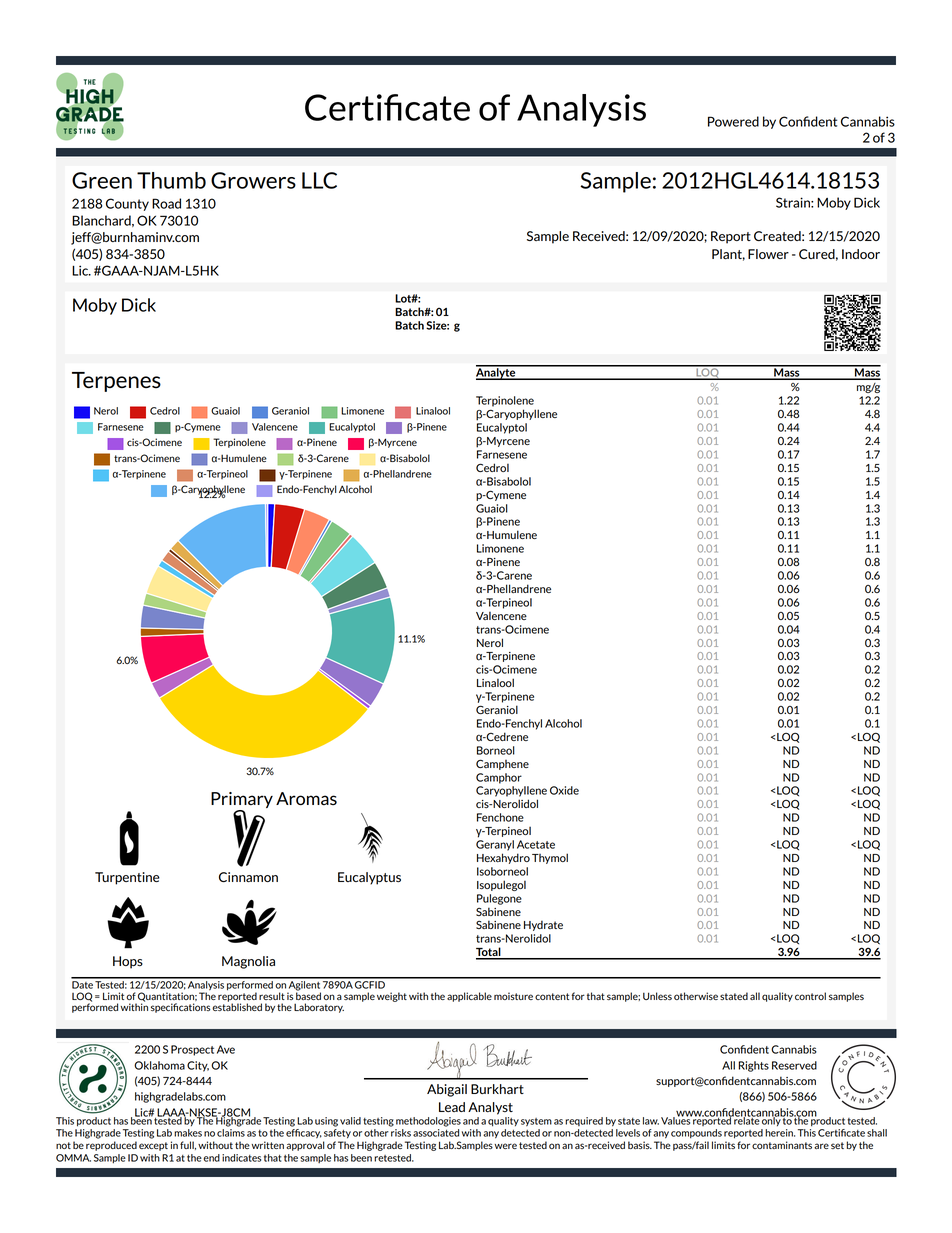 The image size is (952, 1233). I want to click on Analyst, so click(490, 1108).
